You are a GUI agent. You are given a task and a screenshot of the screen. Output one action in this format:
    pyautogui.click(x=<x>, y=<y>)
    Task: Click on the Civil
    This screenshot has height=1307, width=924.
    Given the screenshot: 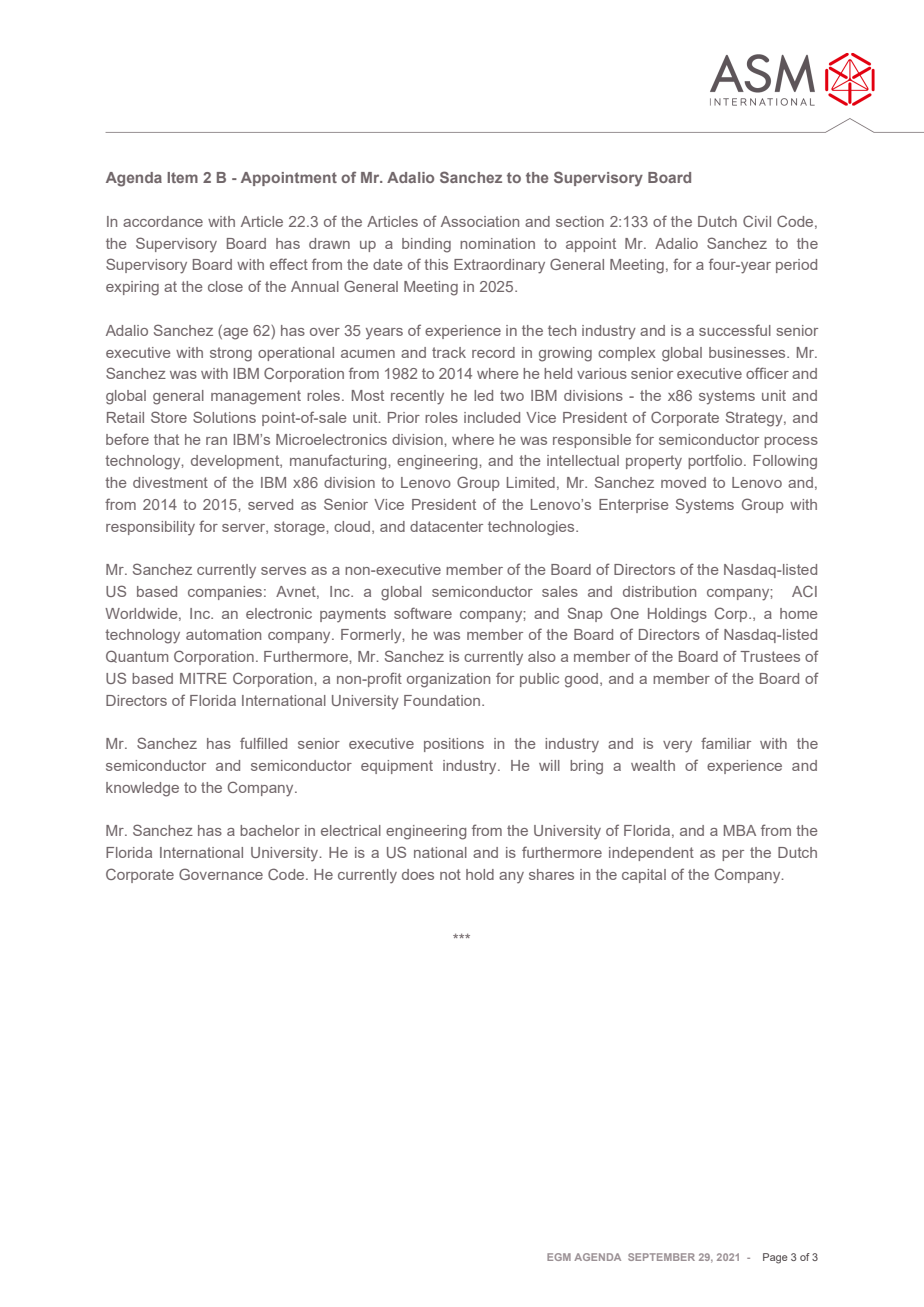 What is the action you would take?
    pyautogui.click(x=757, y=221)
